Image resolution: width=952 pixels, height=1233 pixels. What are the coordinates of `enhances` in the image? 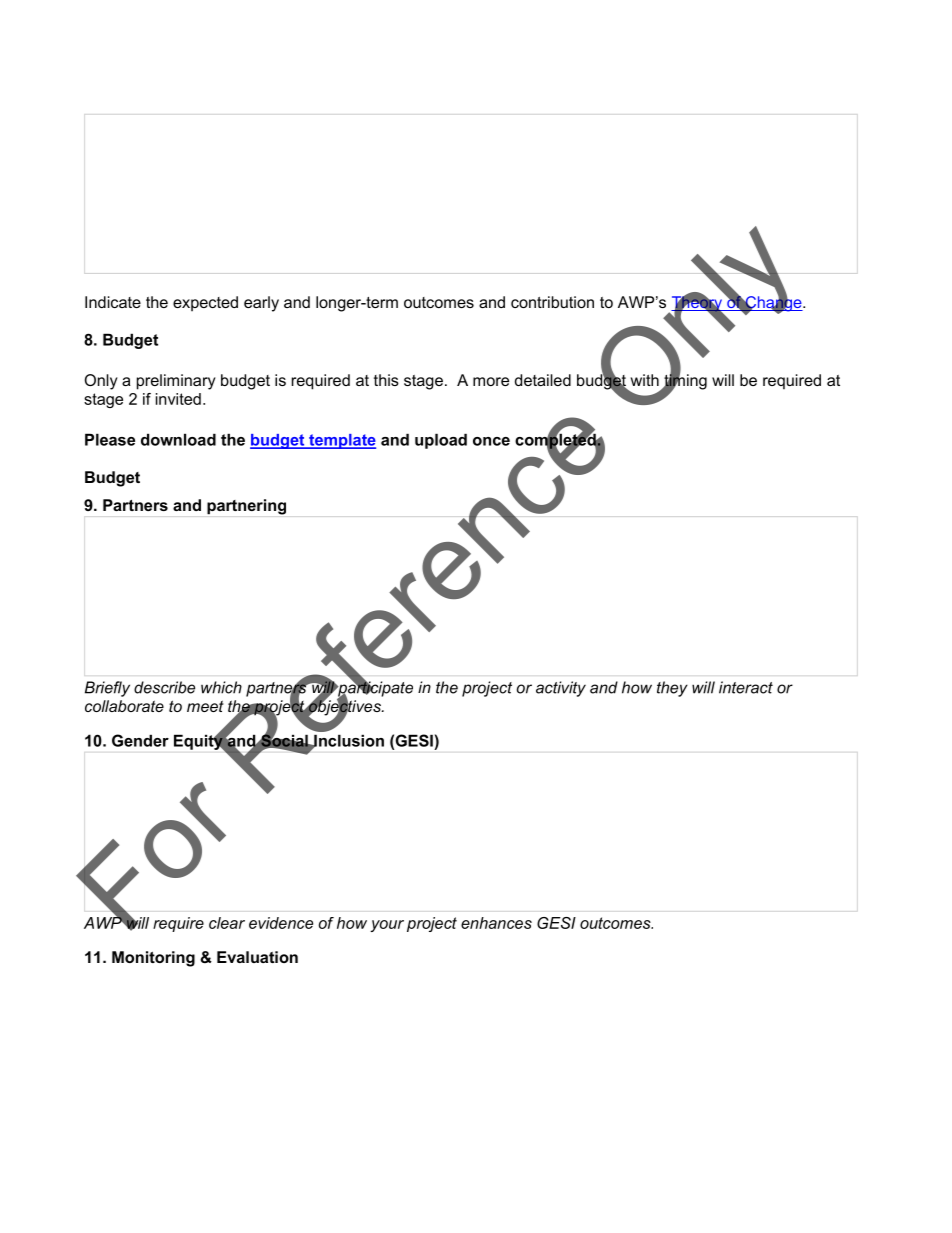 It's located at (496, 923).
